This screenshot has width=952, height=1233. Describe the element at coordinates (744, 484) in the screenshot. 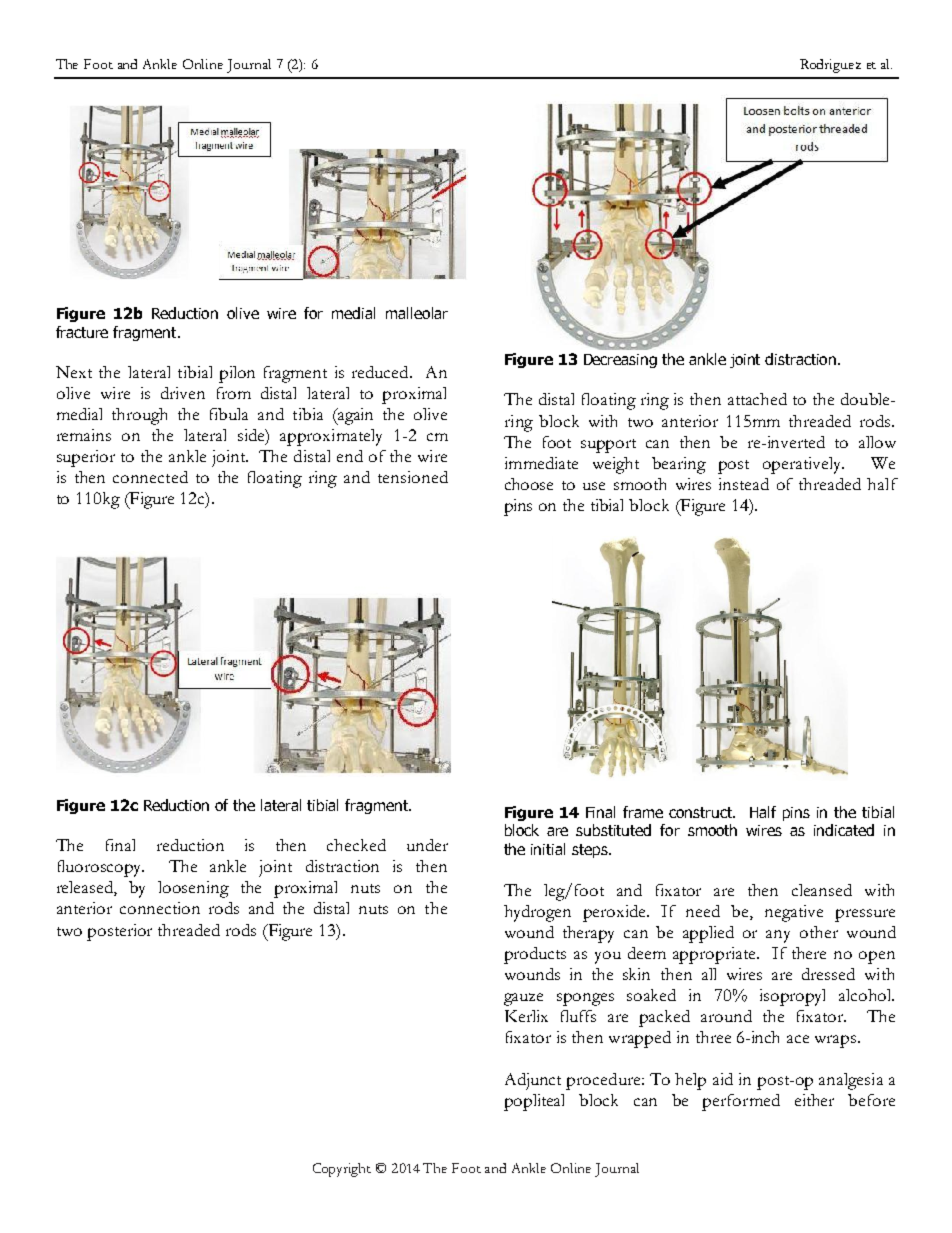

I see `instead` at that location.
